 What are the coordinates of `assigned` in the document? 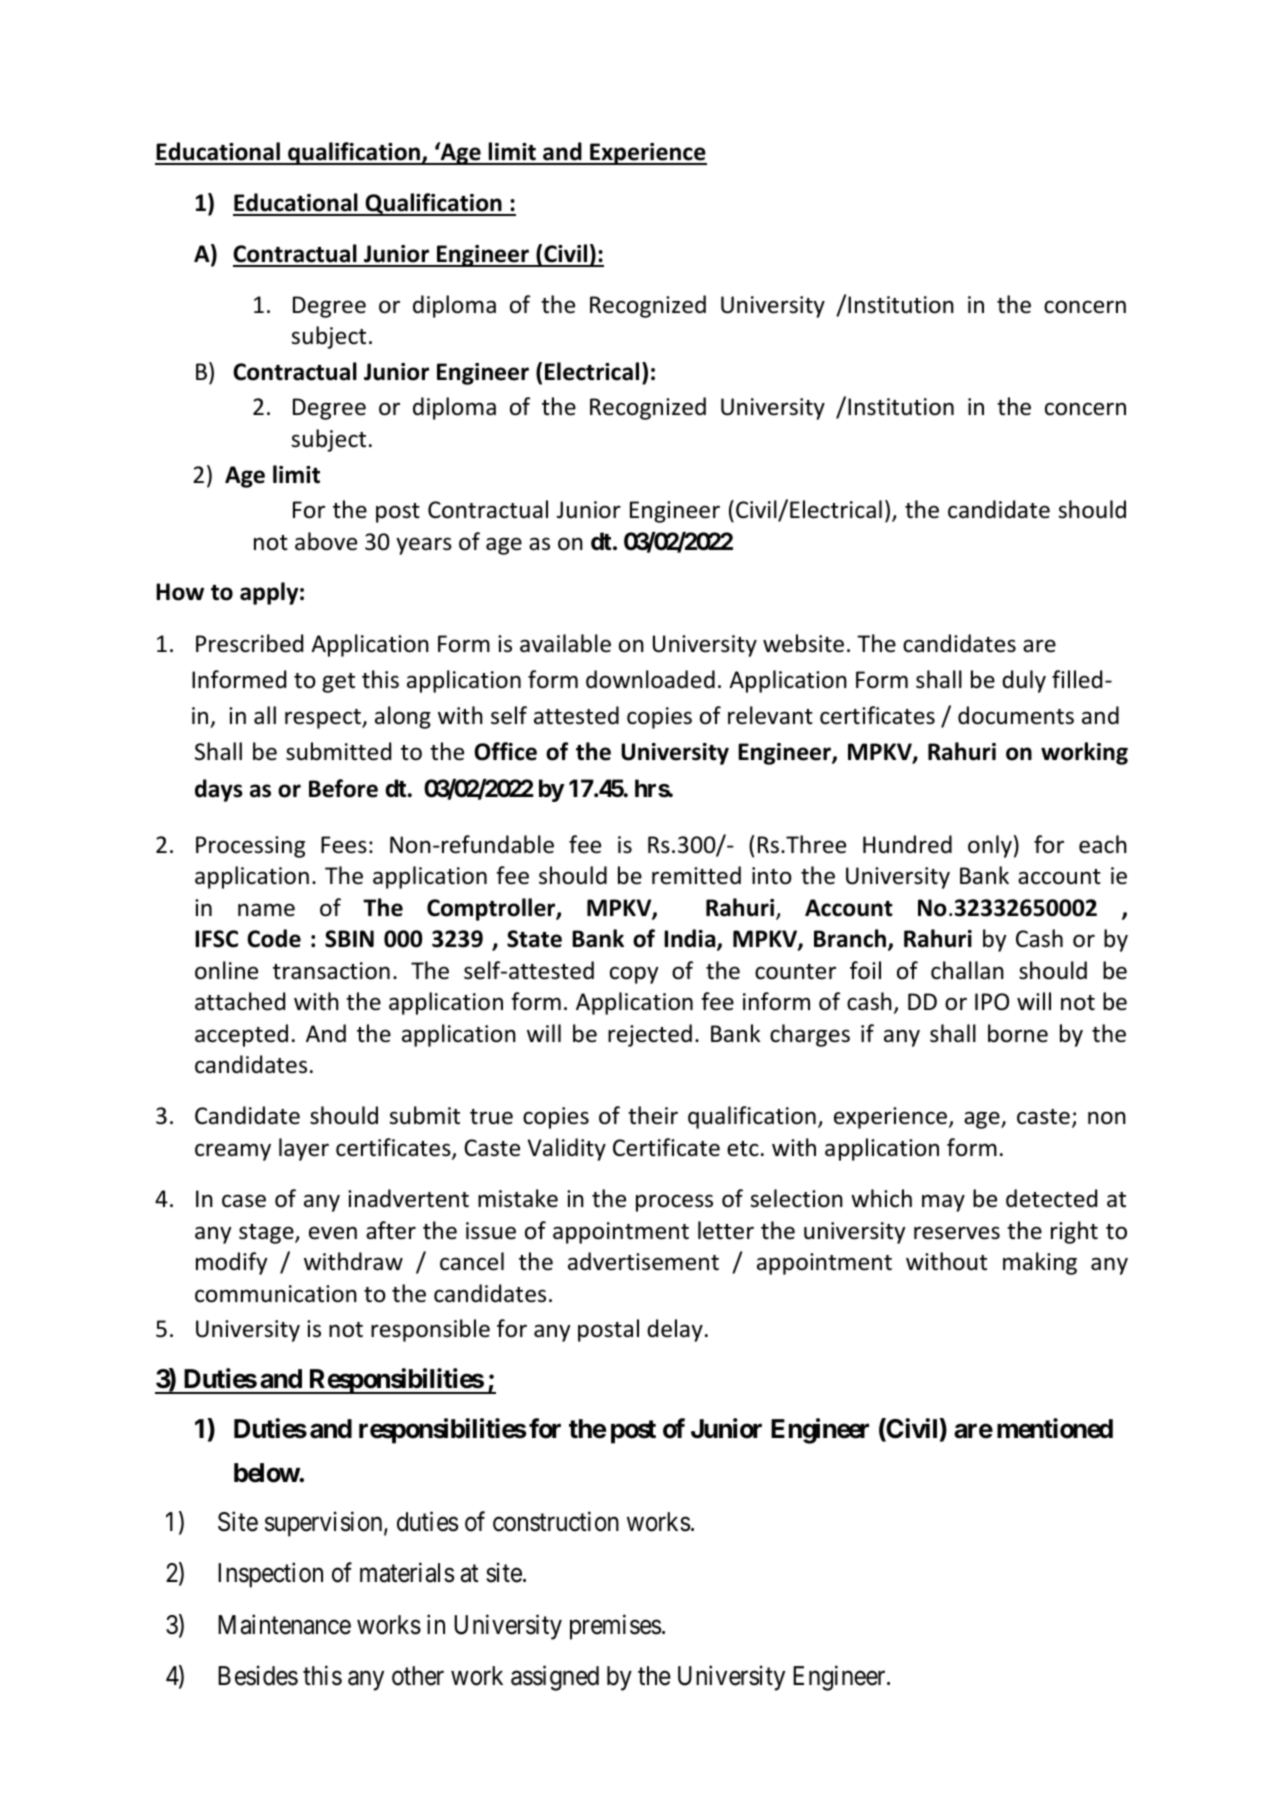 It's located at (555, 1678).
